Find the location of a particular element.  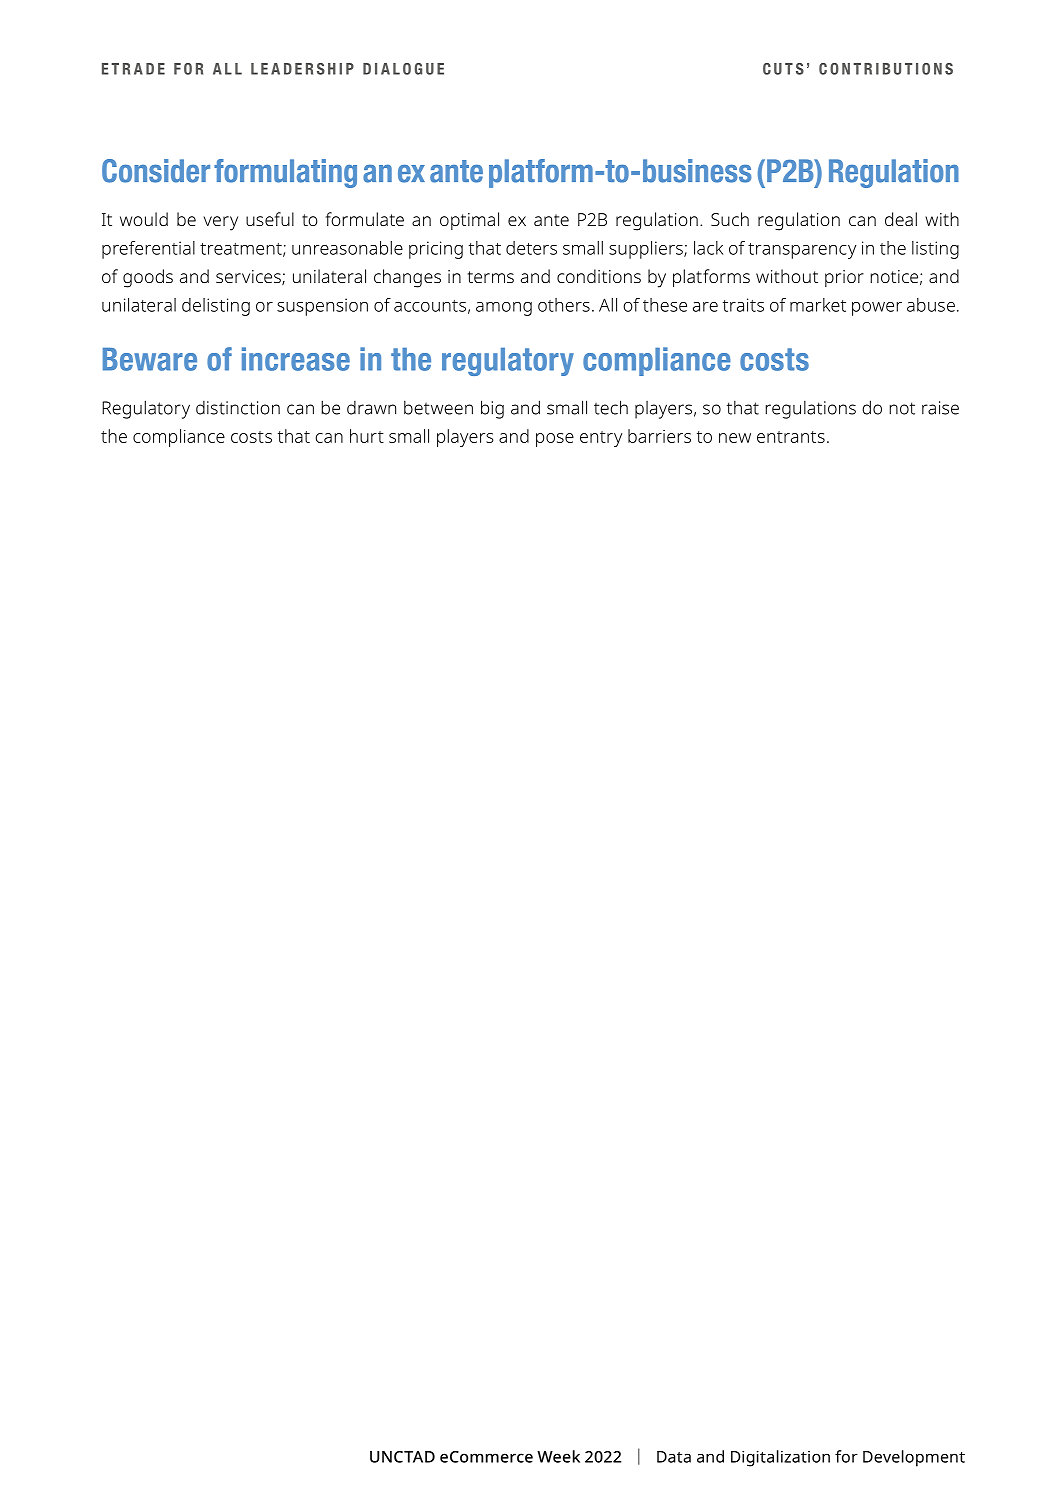

Digitalization is located at coordinates (780, 1458).
